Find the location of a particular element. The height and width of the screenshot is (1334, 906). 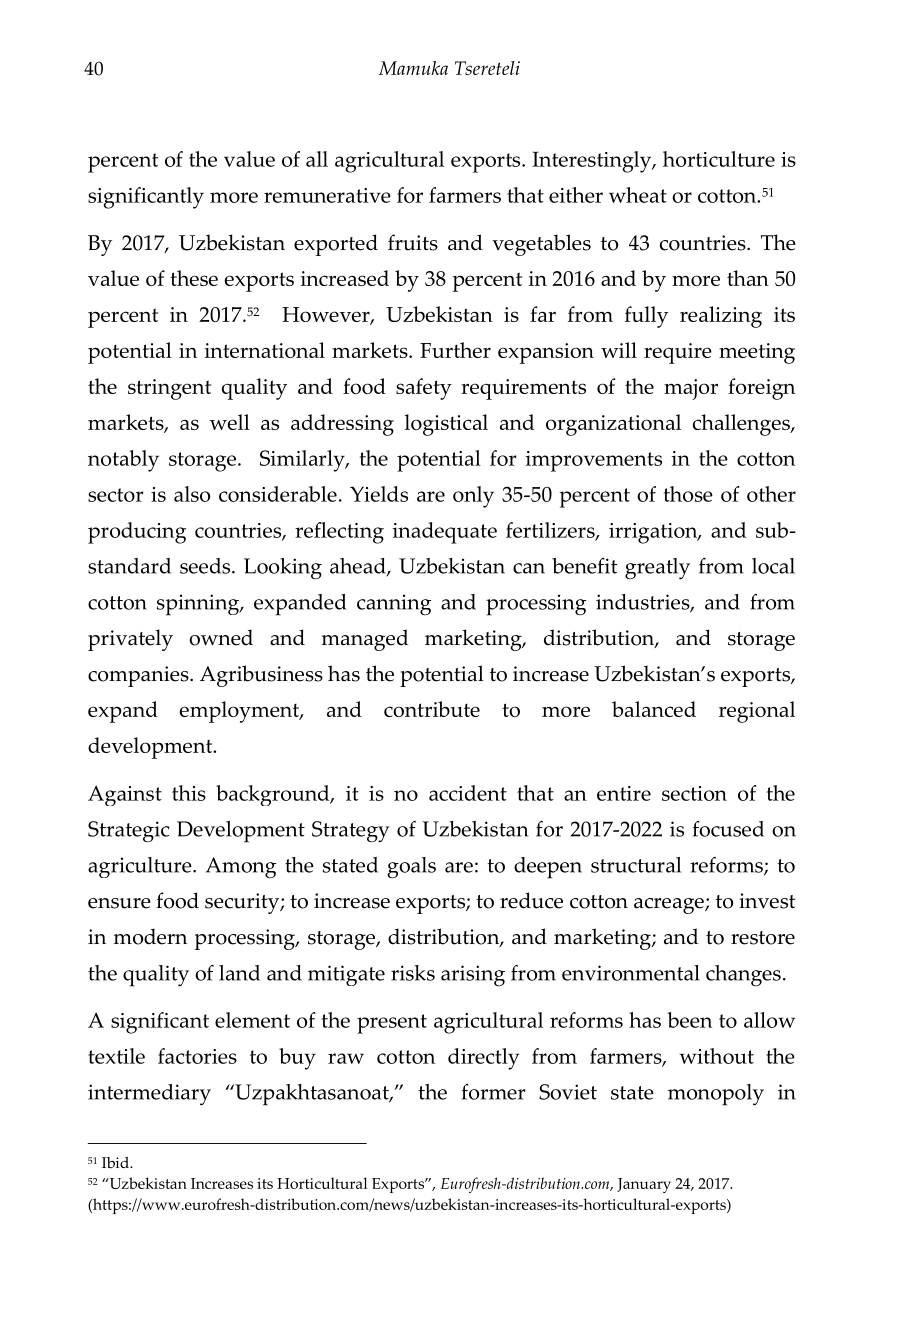

goals is located at coordinates (411, 868).
